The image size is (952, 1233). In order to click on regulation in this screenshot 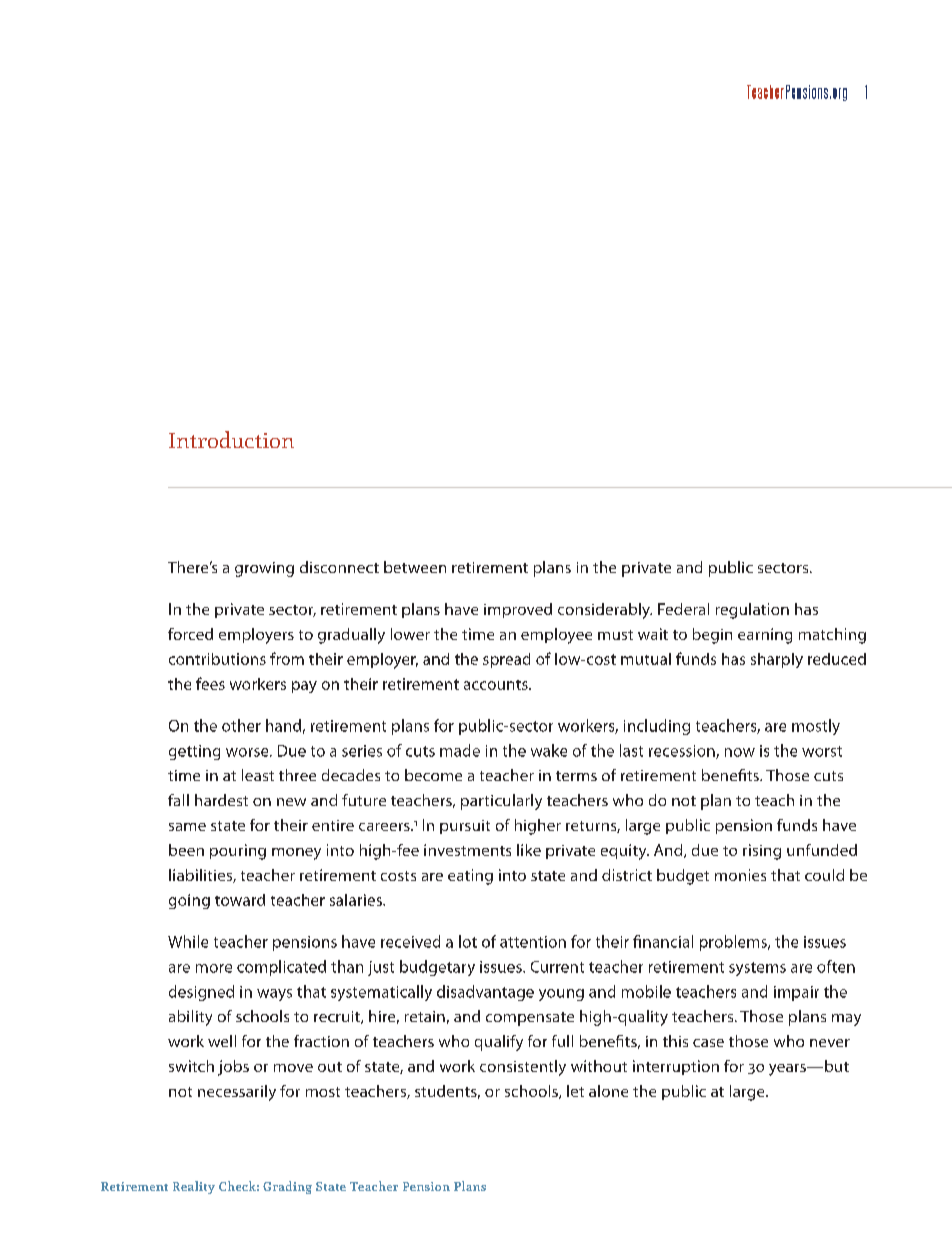, I will do `click(752, 611)`.
